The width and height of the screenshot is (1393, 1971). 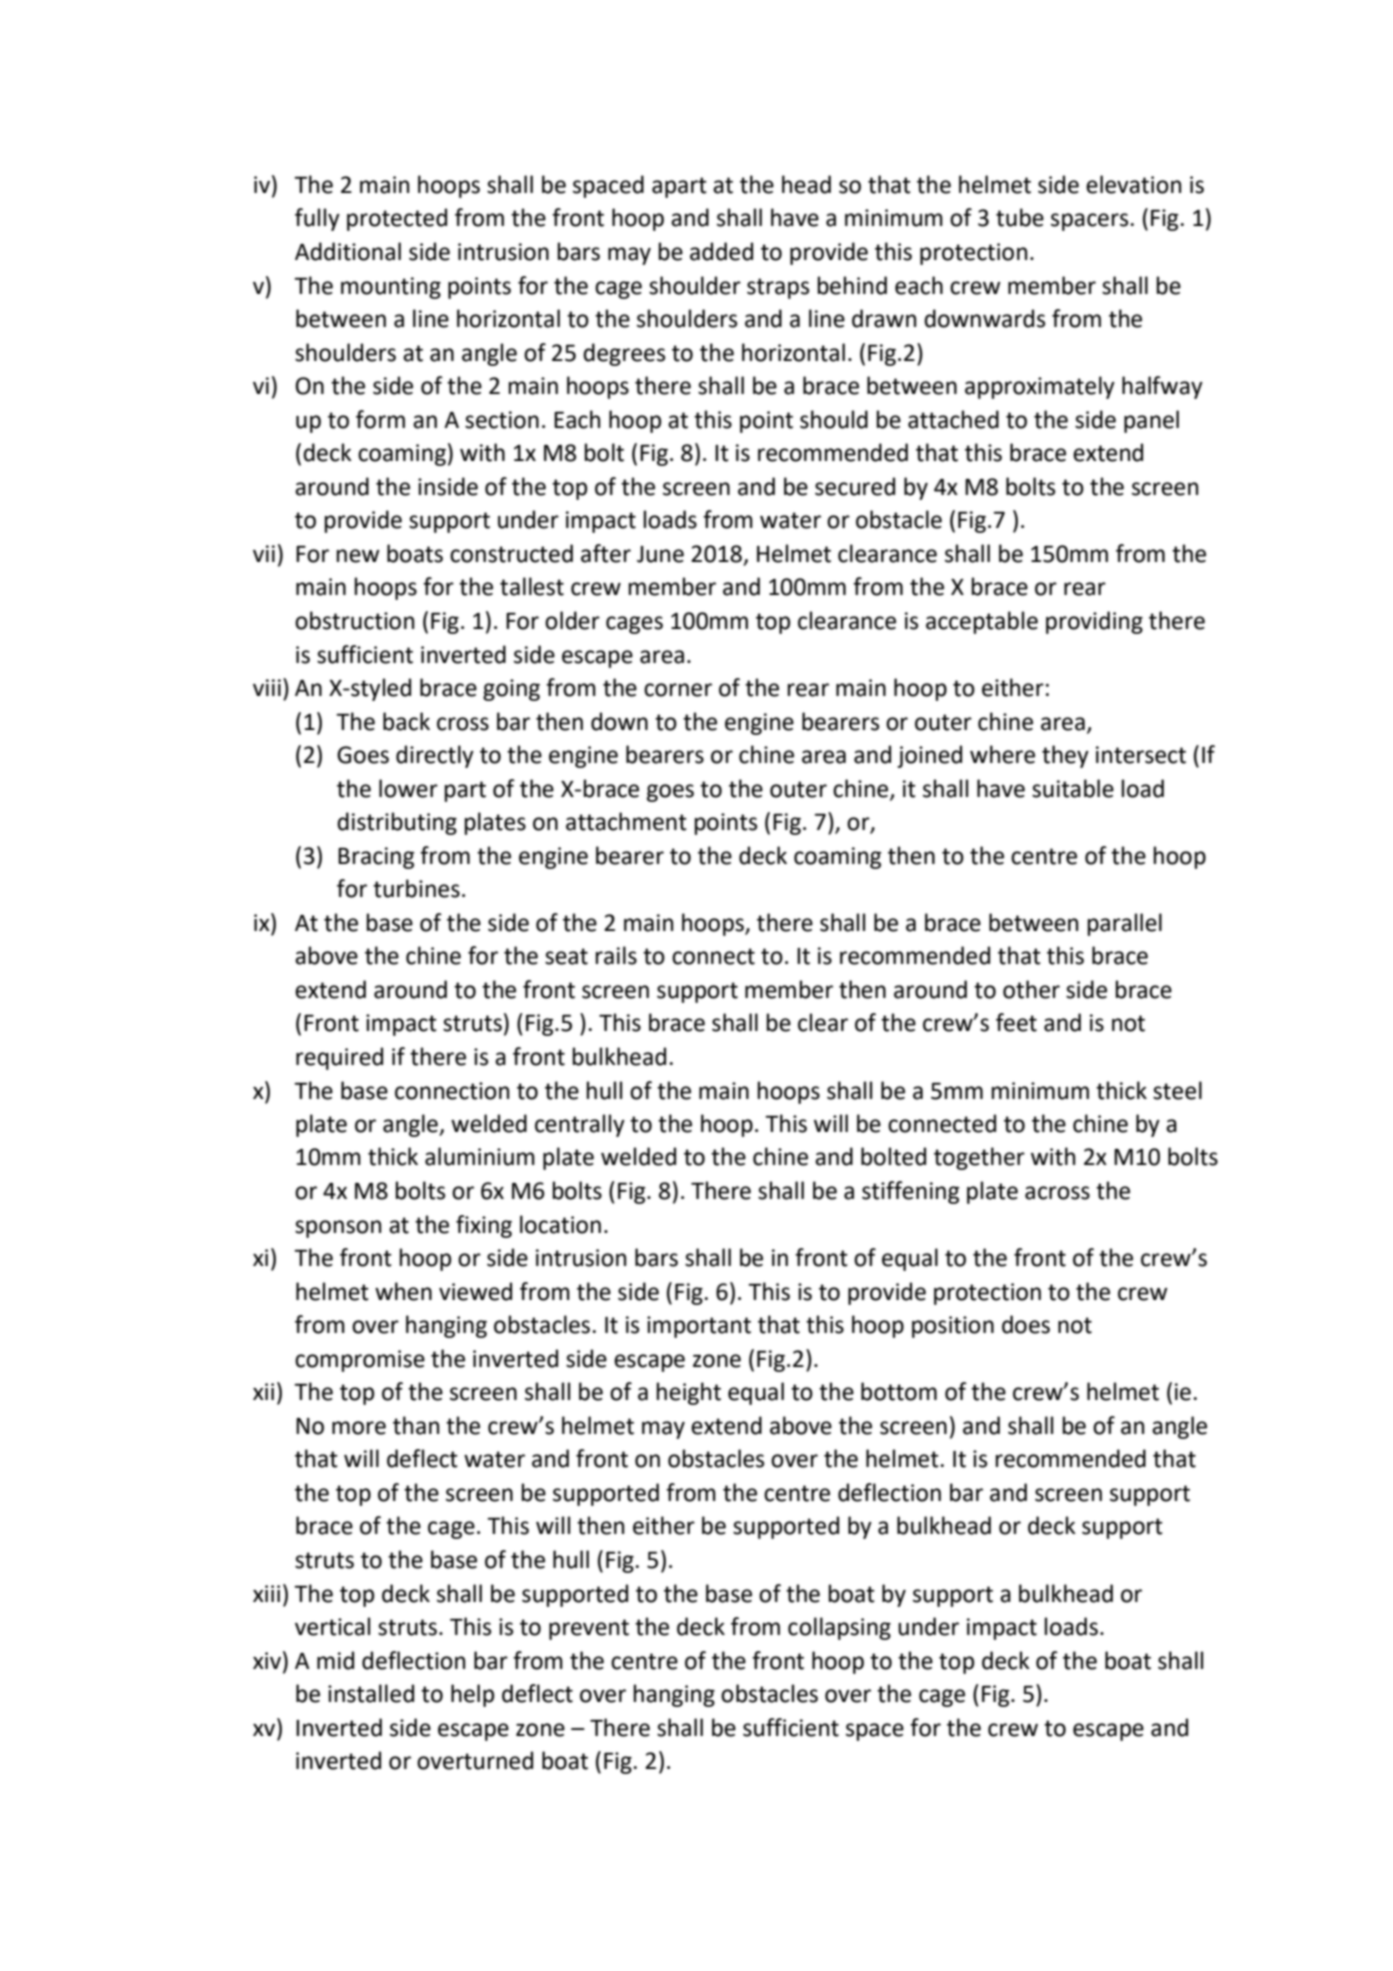 What do you see at coordinates (376, 858) in the screenshot?
I see `Bracing` at bounding box center [376, 858].
